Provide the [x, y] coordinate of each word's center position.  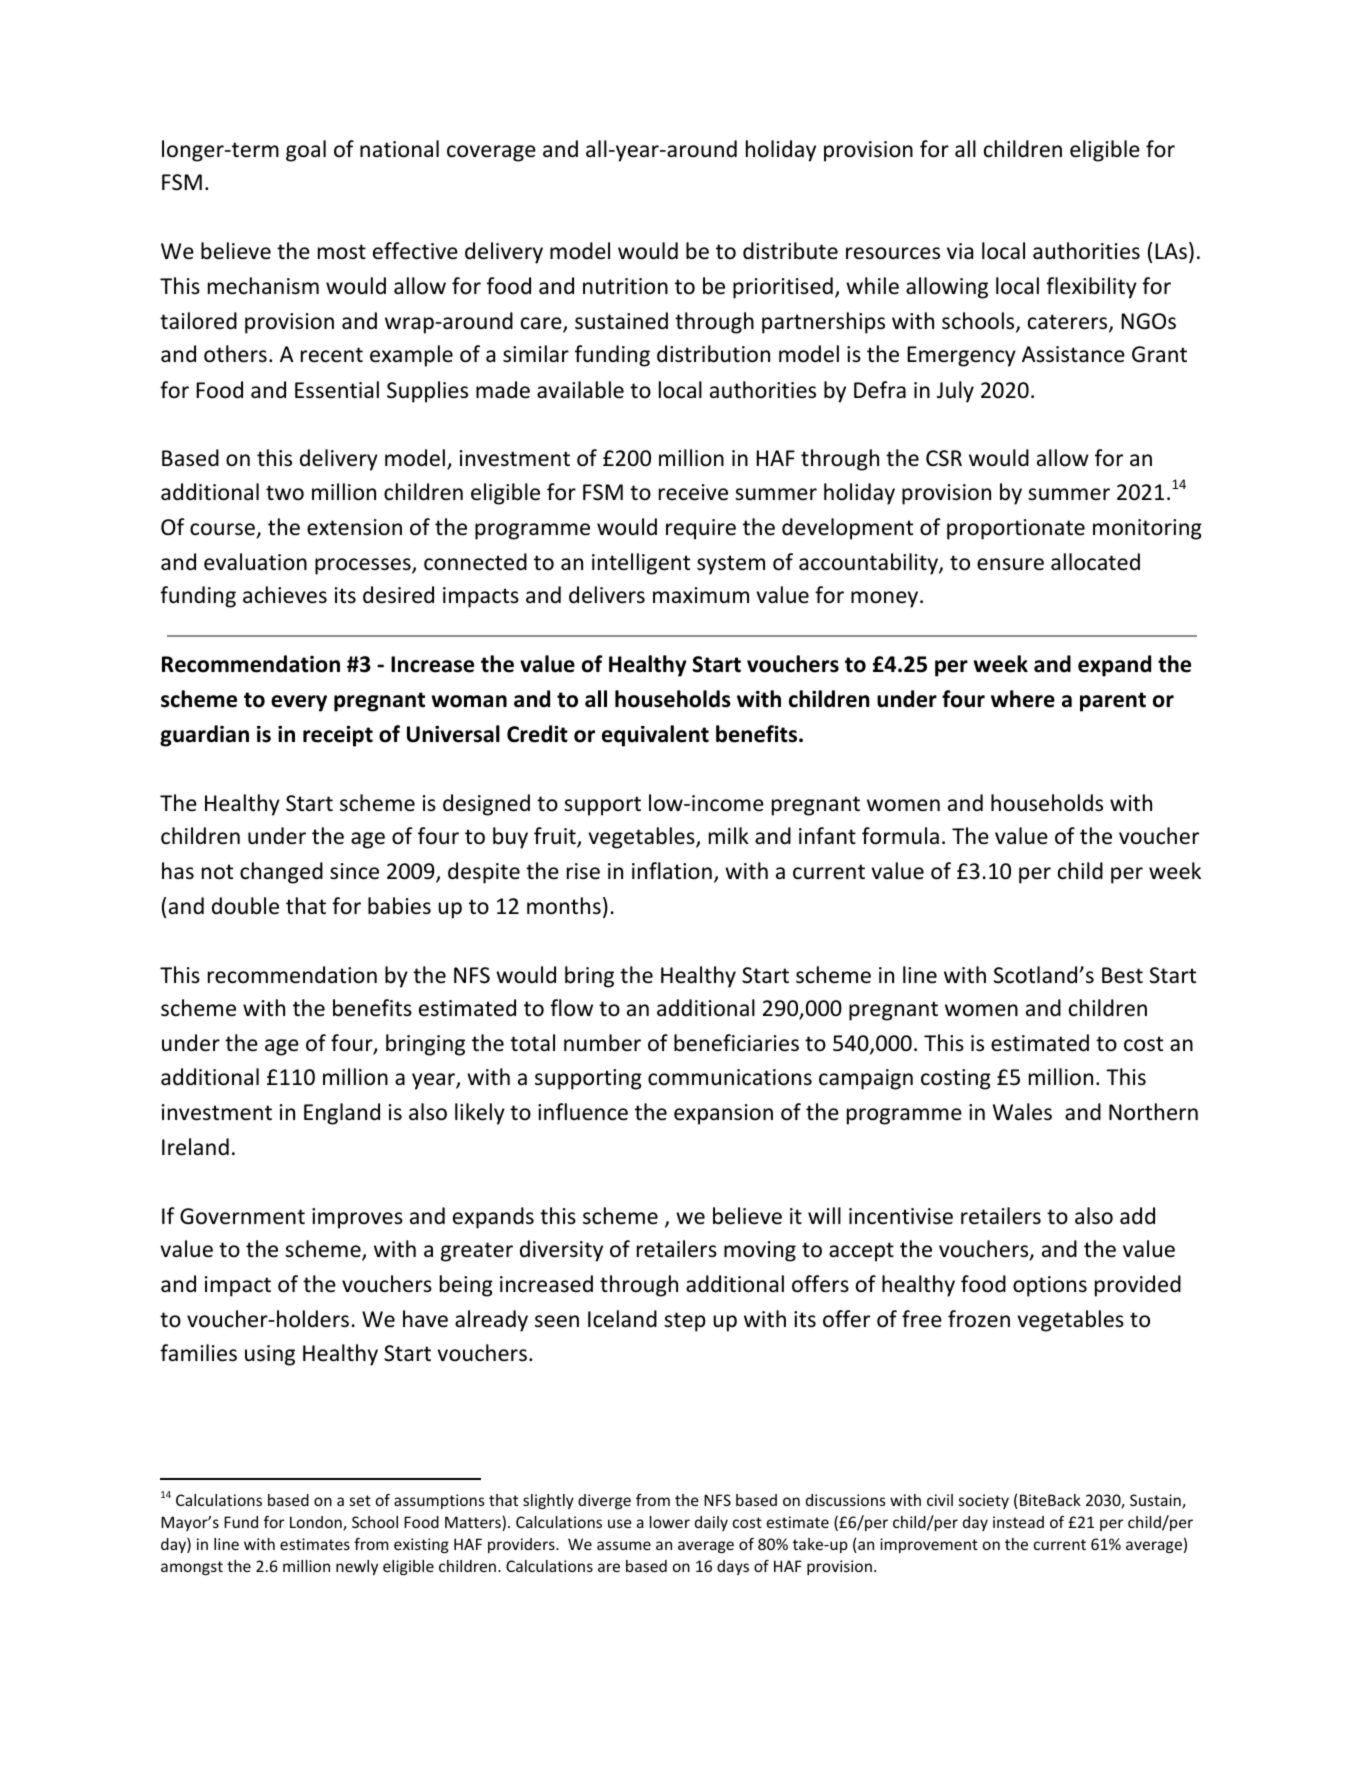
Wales [1022, 1112]
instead [1018, 1522]
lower [670, 1522]
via [960, 251]
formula [900, 836]
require [701, 529]
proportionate [1016, 529]
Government [242, 1216]
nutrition [625, 286]
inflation [672, 871]
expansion [723, 1114]
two [285, 493]
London [317, 1523]
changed [281, 873]
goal [306, 151]
